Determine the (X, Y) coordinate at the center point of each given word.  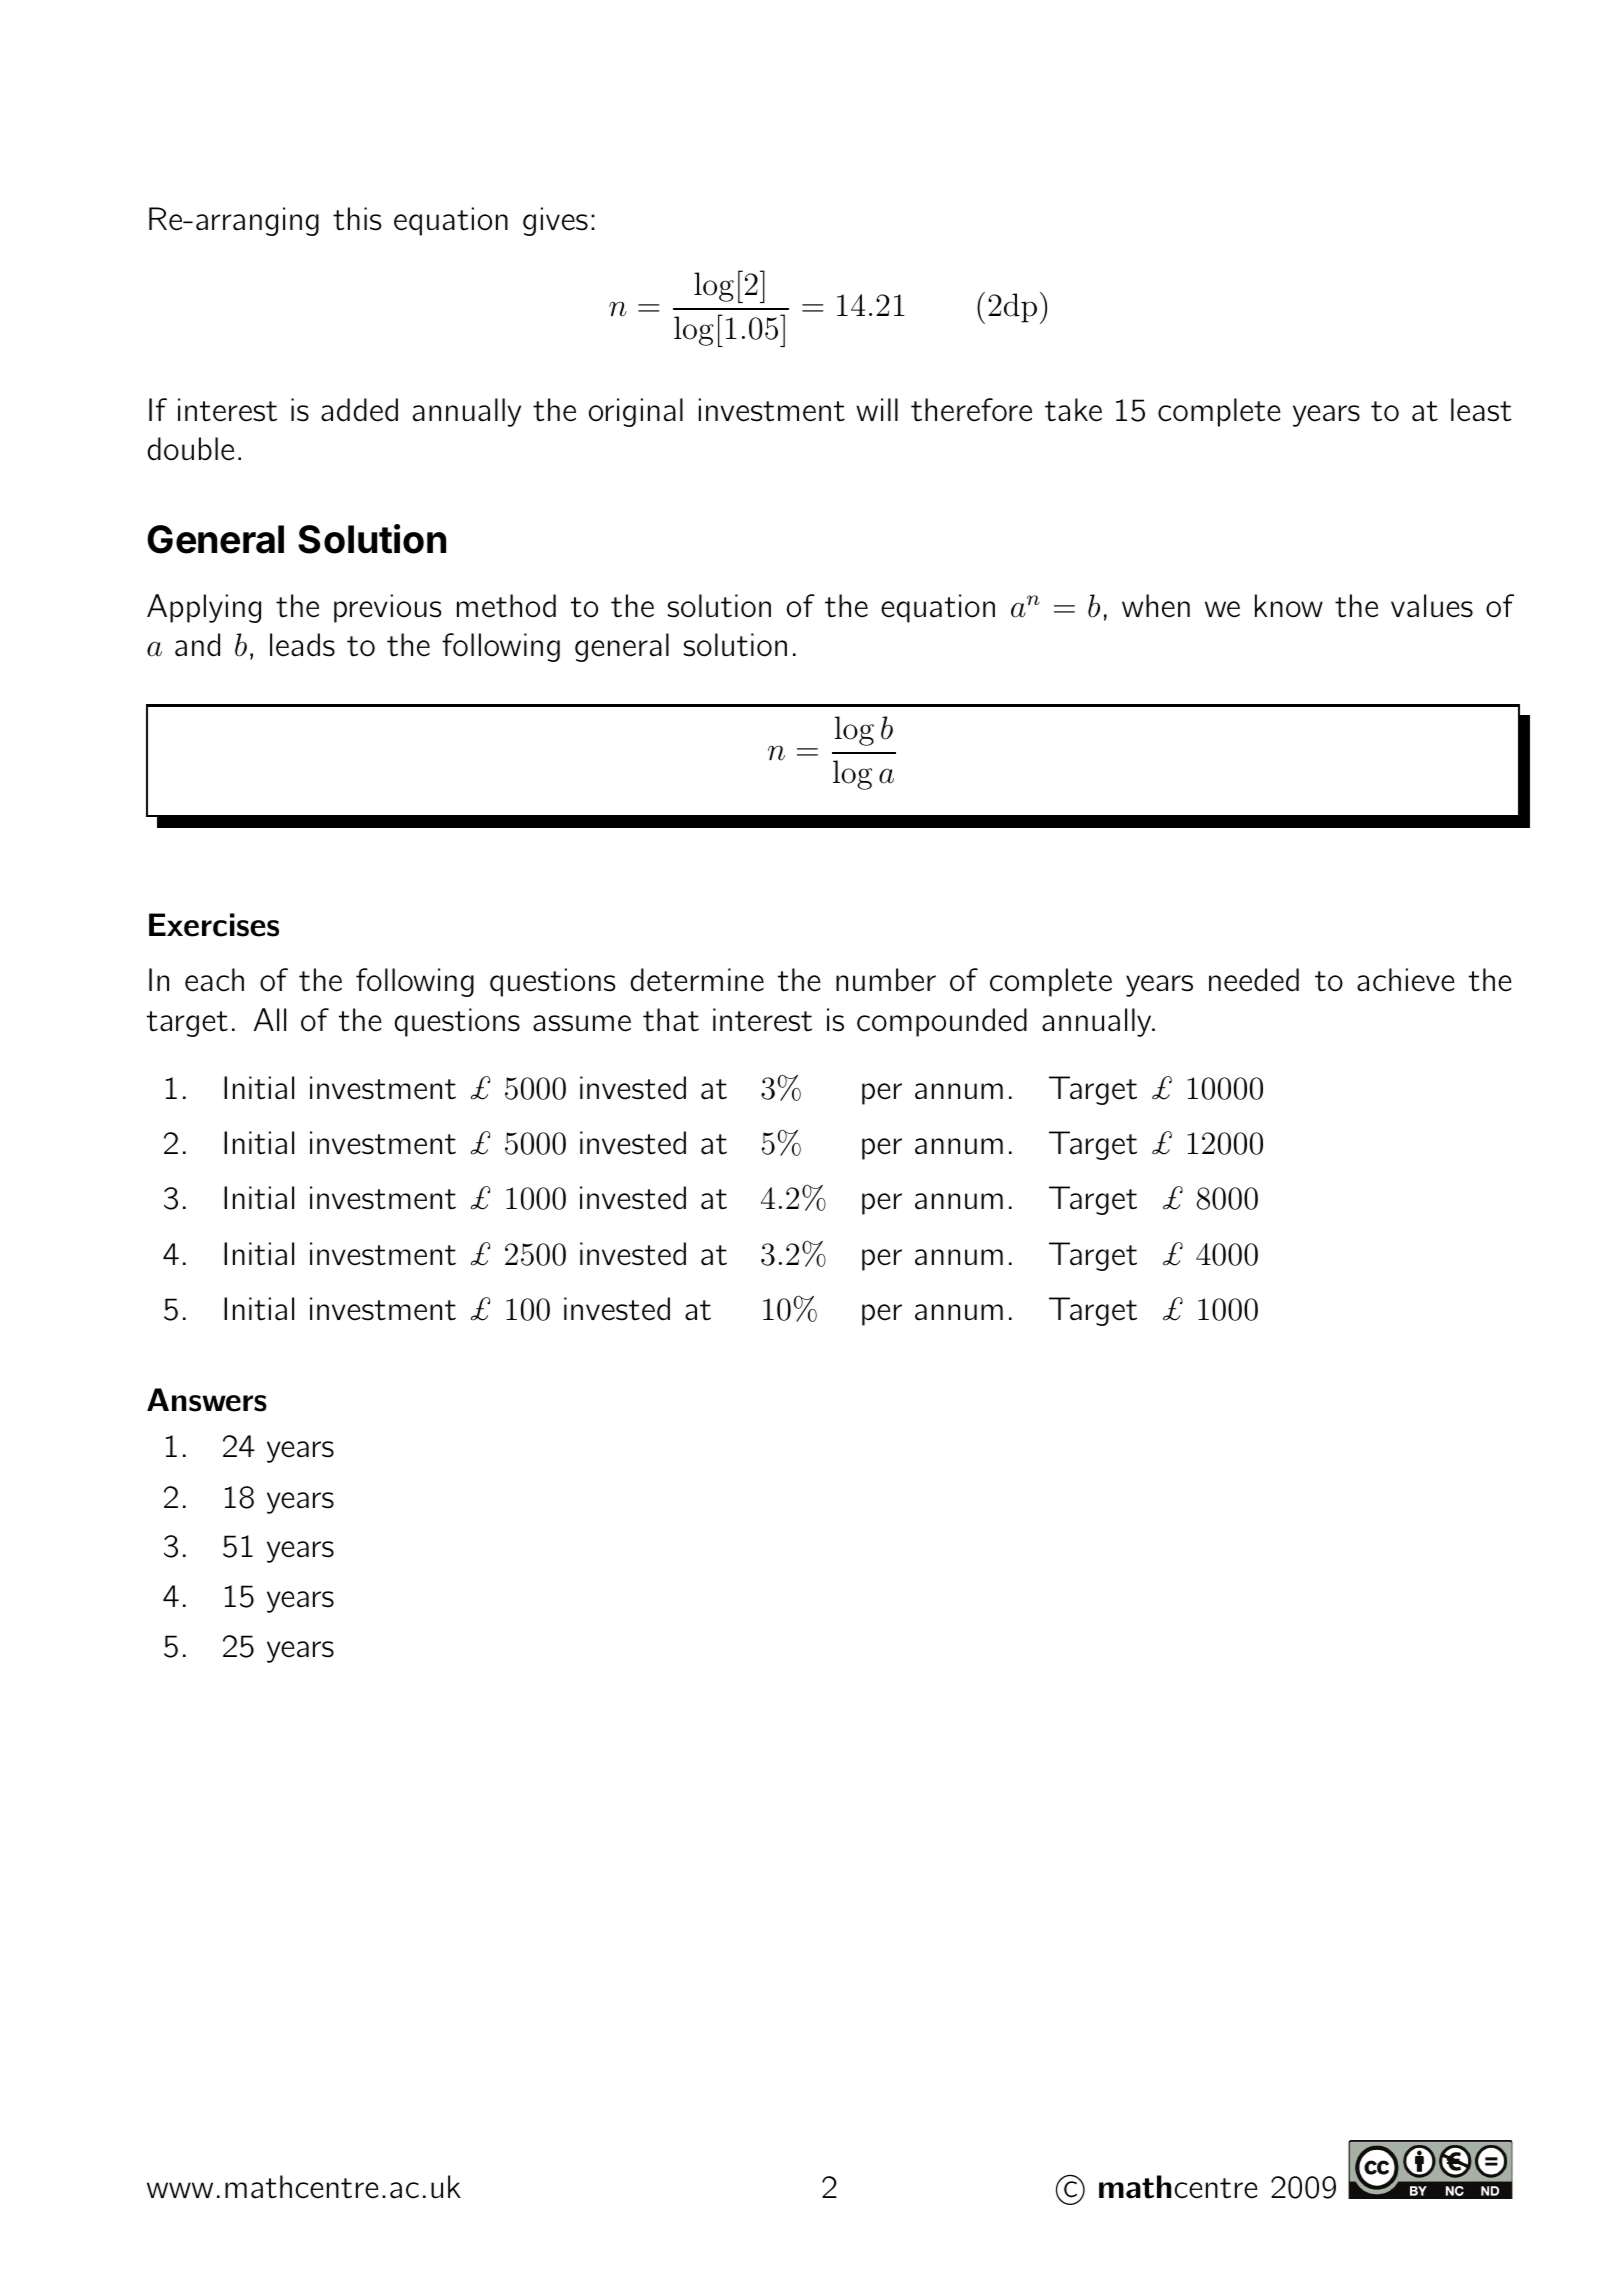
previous (387, 608)
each (214, 980)
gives (555, 221)
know (1289, 606)
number (886, 980)
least (1481, 410)
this (357, 219)
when (1156, 606)
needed (1254, 980)
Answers (207, 1400)
